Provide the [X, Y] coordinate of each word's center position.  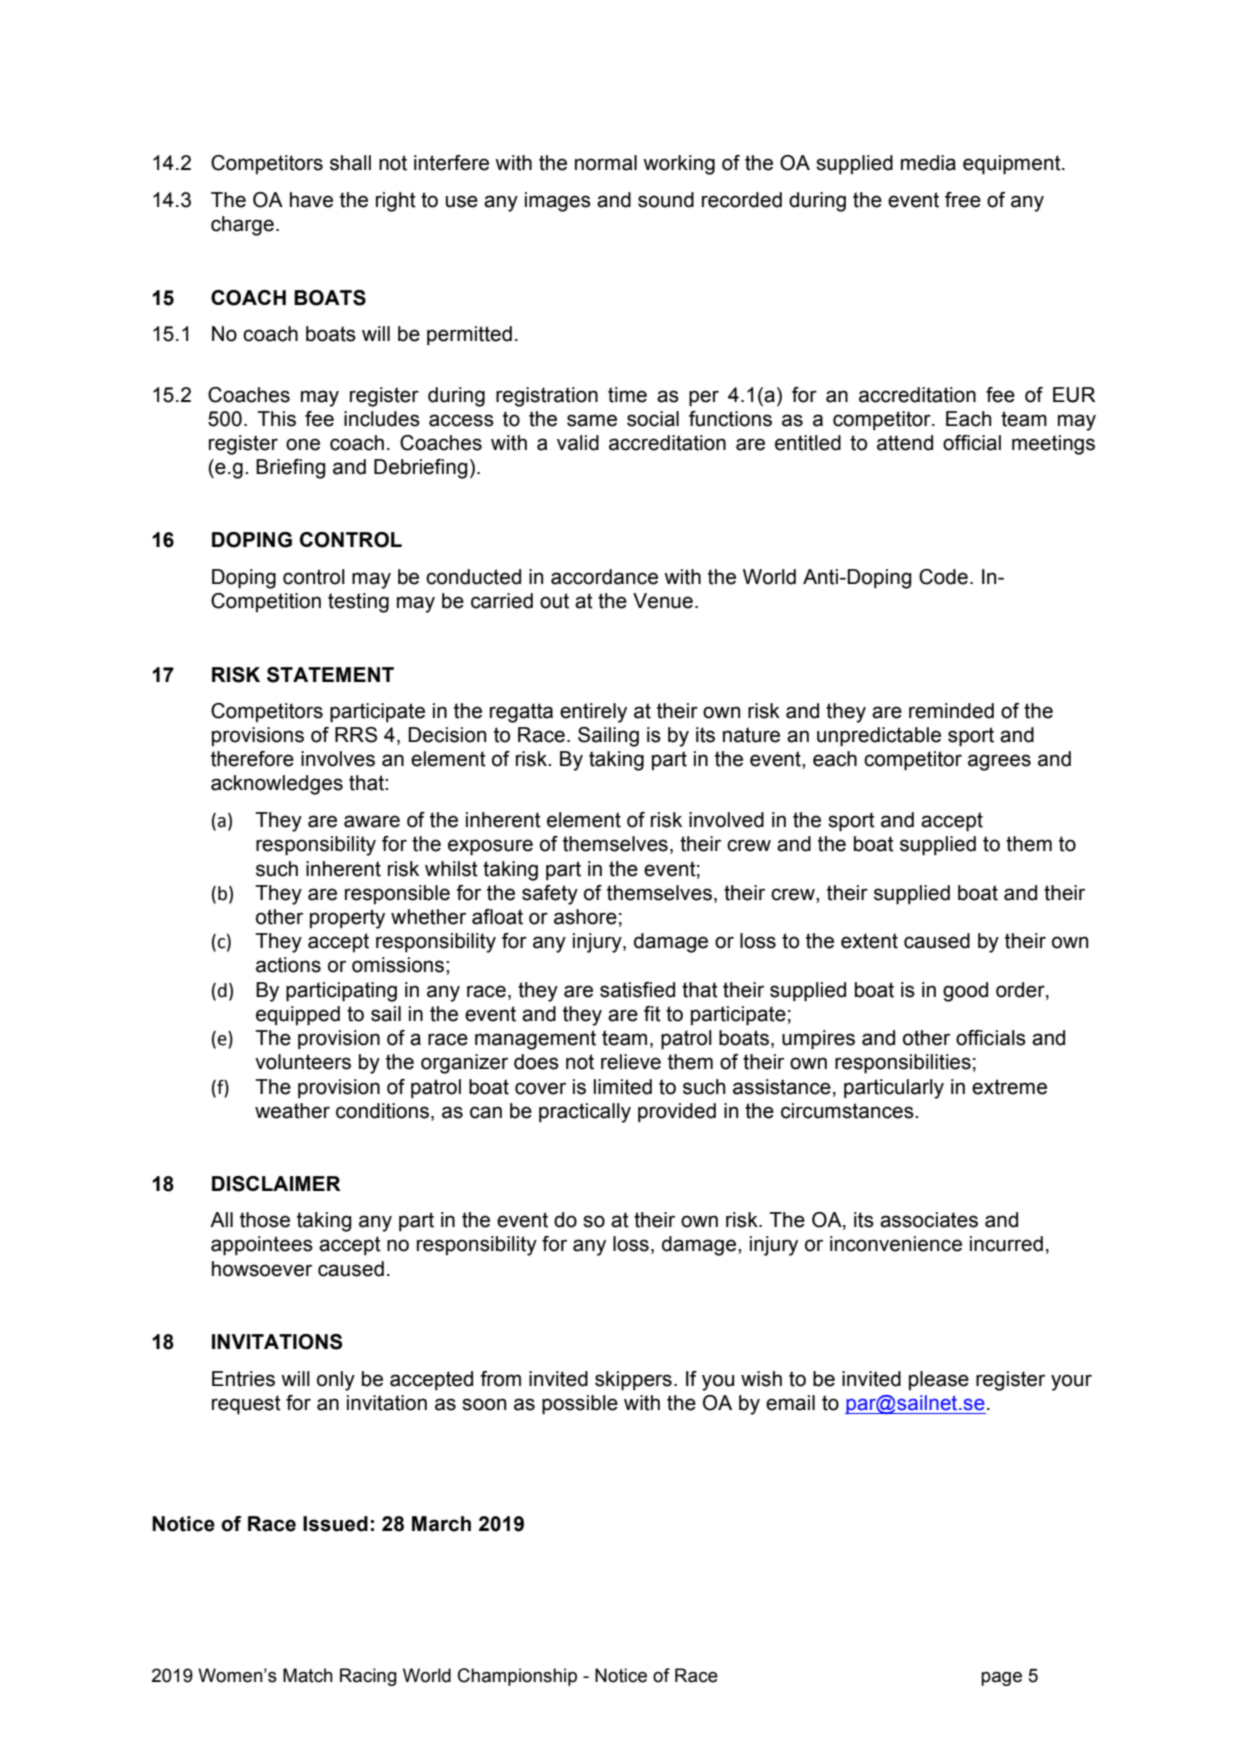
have [311, 200]
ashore [585, 917]
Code [943, 577]
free [963, 200]
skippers [633, 1381]
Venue [663, 601]
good [965, 992]
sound [666, 200]
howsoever [262, 1269]
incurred [1006, 1244]
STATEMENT [330, 675]
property [347, 919]
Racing [368, 1677]
